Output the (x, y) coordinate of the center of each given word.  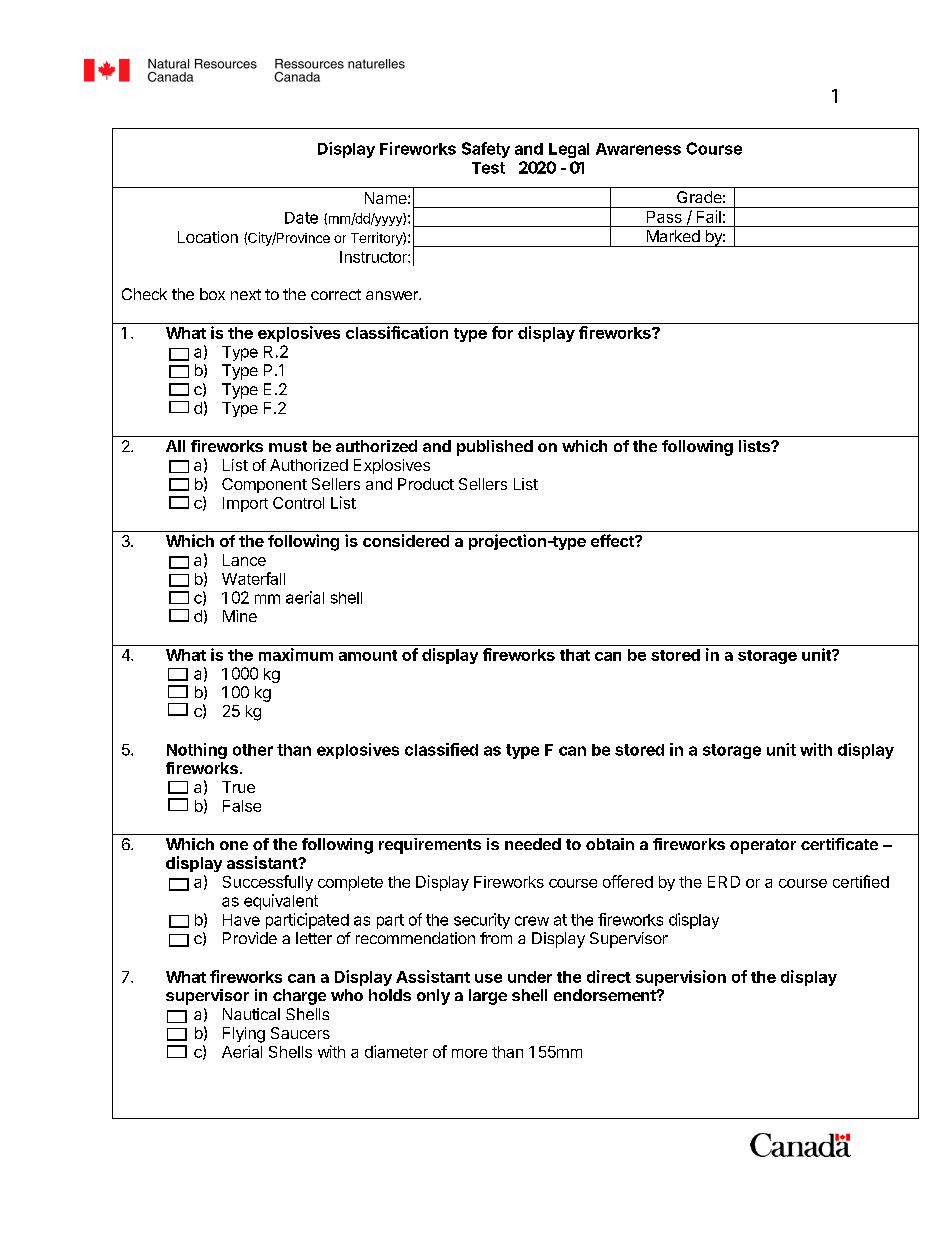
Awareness (638, 149)
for (502, 332)
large (488, 997)
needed (533, 844)
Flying (244, 1035)
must (288, 446)
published (495, 448)
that (575, 655)
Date (301, 218)
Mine (240, 616)
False (242, 806)
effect (613, 540)
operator (763, 846)
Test (488, 168)
